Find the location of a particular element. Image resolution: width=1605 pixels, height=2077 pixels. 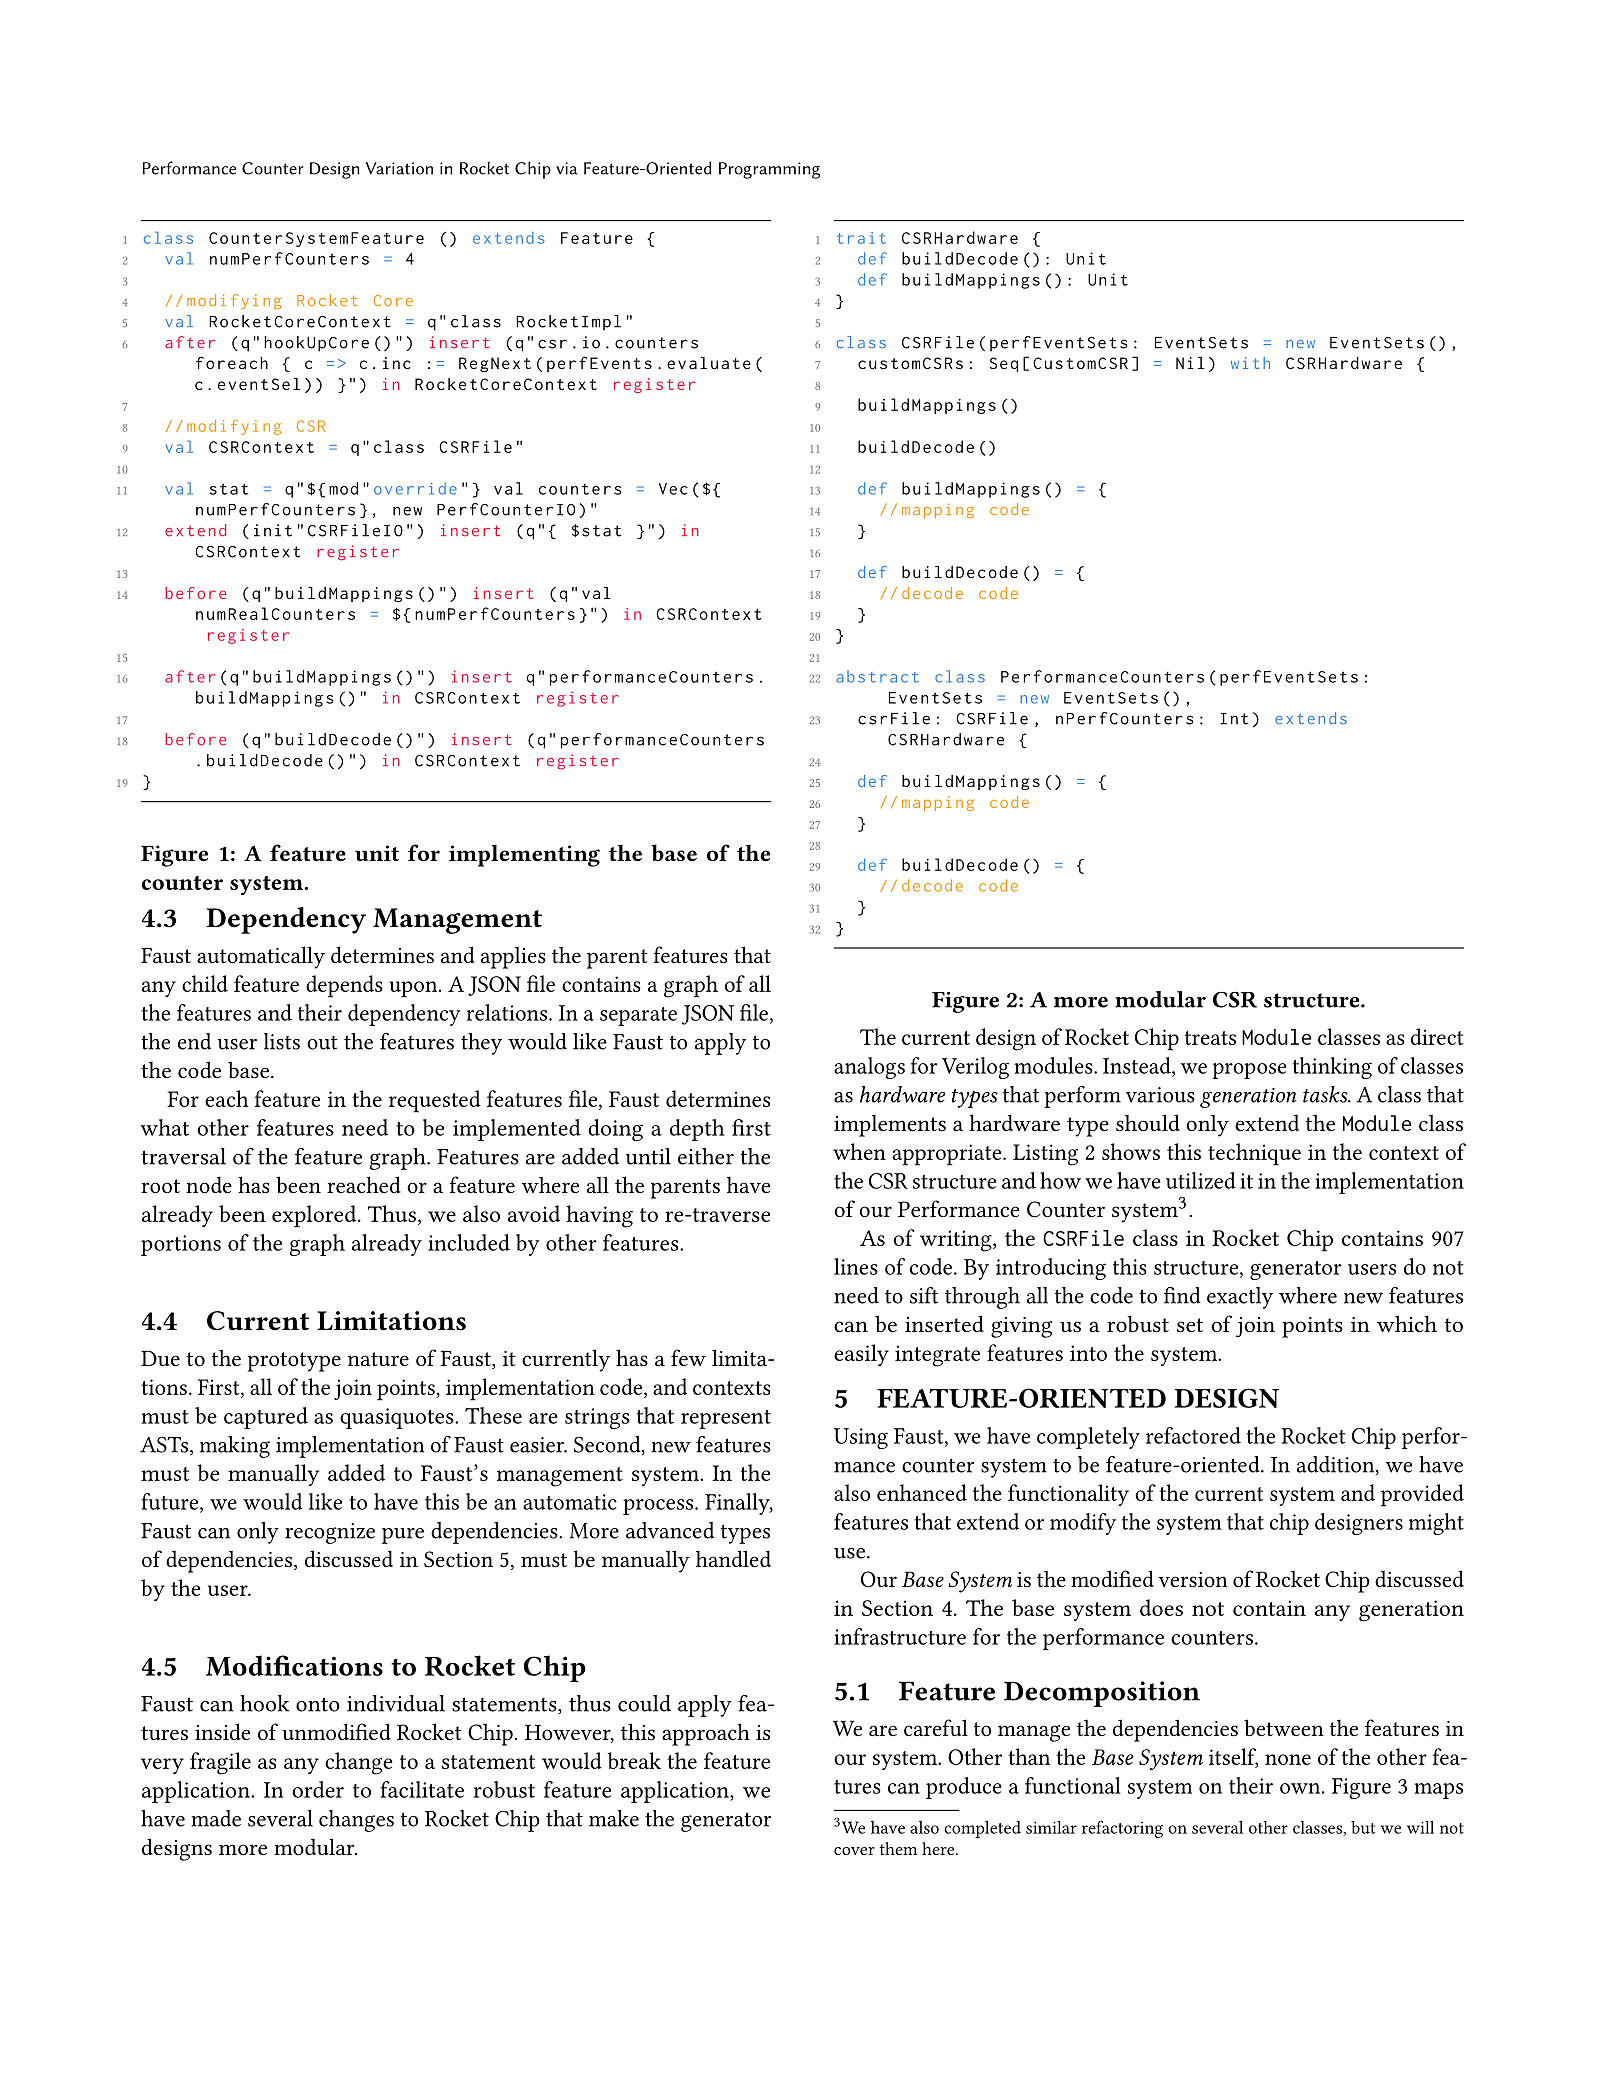

cover is located at coordinates (854, 1851).
